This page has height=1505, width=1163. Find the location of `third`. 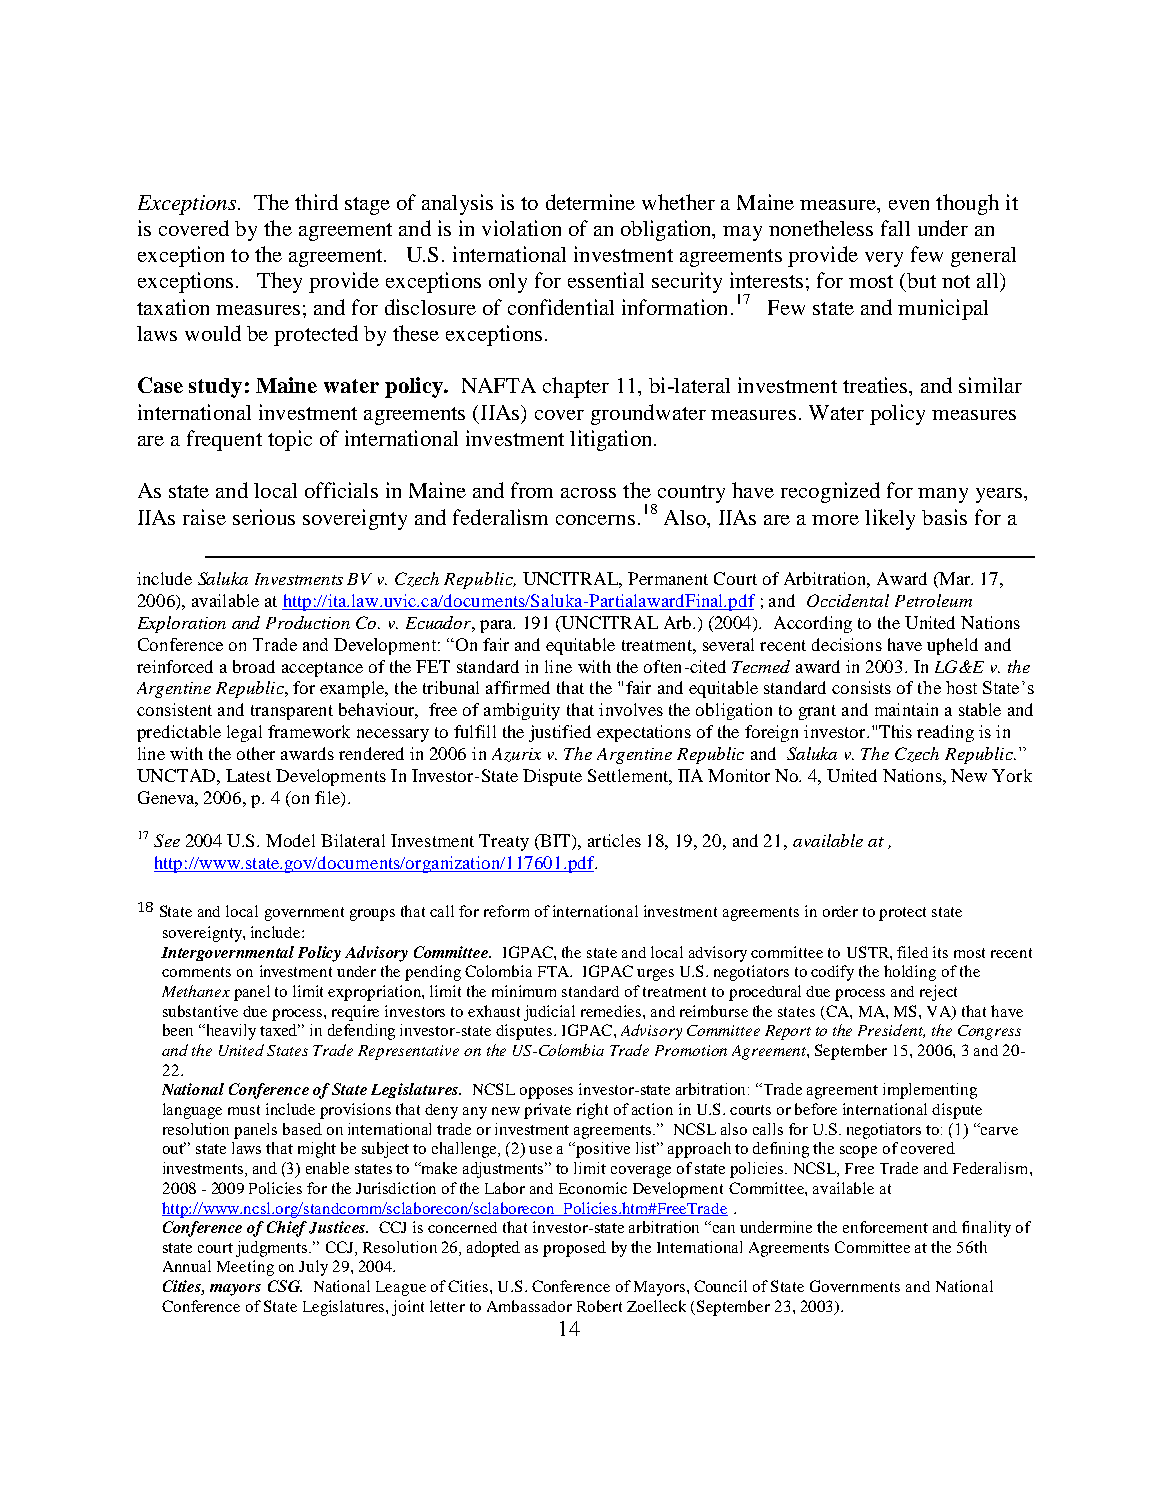

third is located at coordinates (316, 202).
